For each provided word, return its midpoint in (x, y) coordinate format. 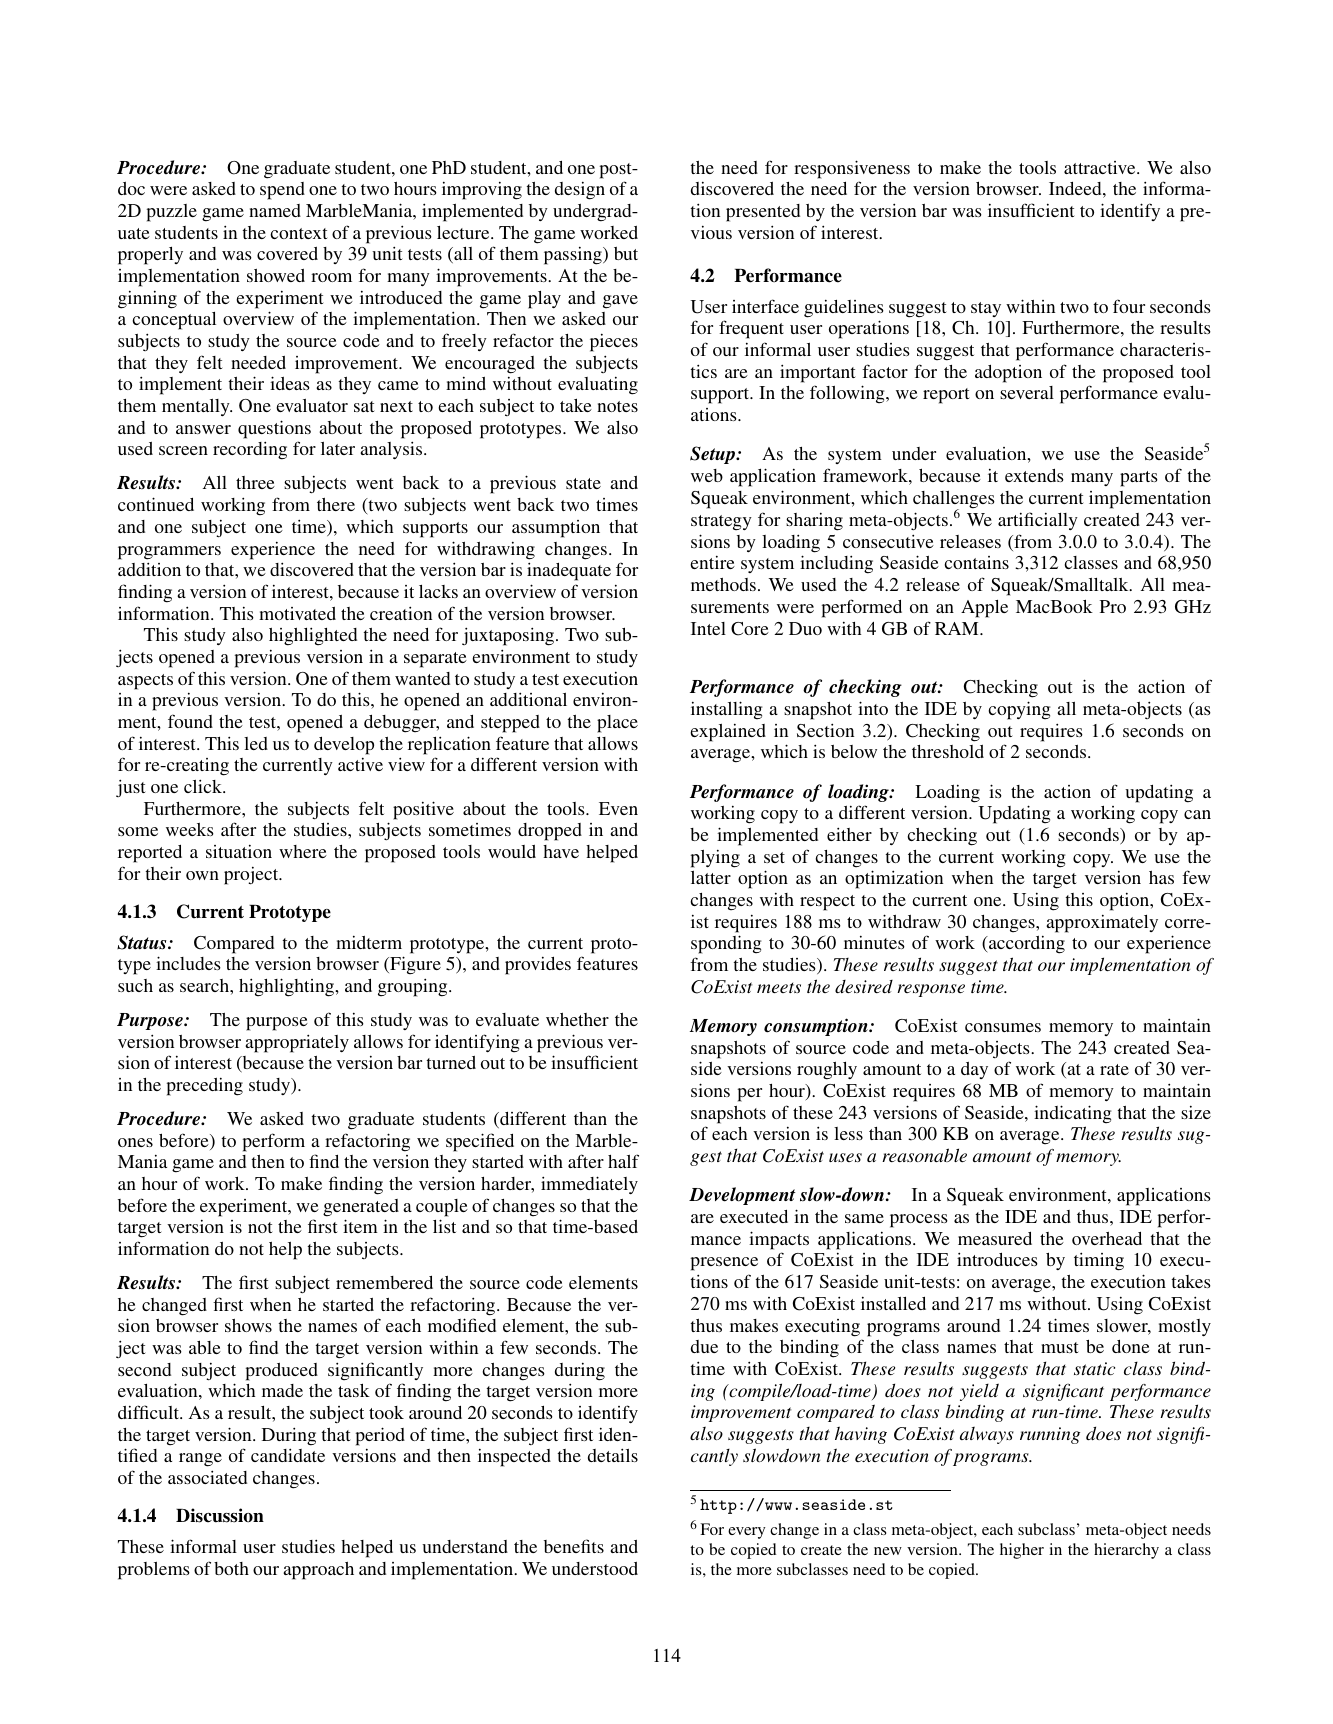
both (231, 1568)
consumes (1003, 1027)
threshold (948, 751)
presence (724, 1264)
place (617, 724)
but (626, 253)
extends (1034, 475)
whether (577, 1019)
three (255, 482)
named (275, 210)
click (204, 786)
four (1129, 306)
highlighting (287, 987)
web (707, 475)
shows (248, 1325)
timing (1099, 1261)
